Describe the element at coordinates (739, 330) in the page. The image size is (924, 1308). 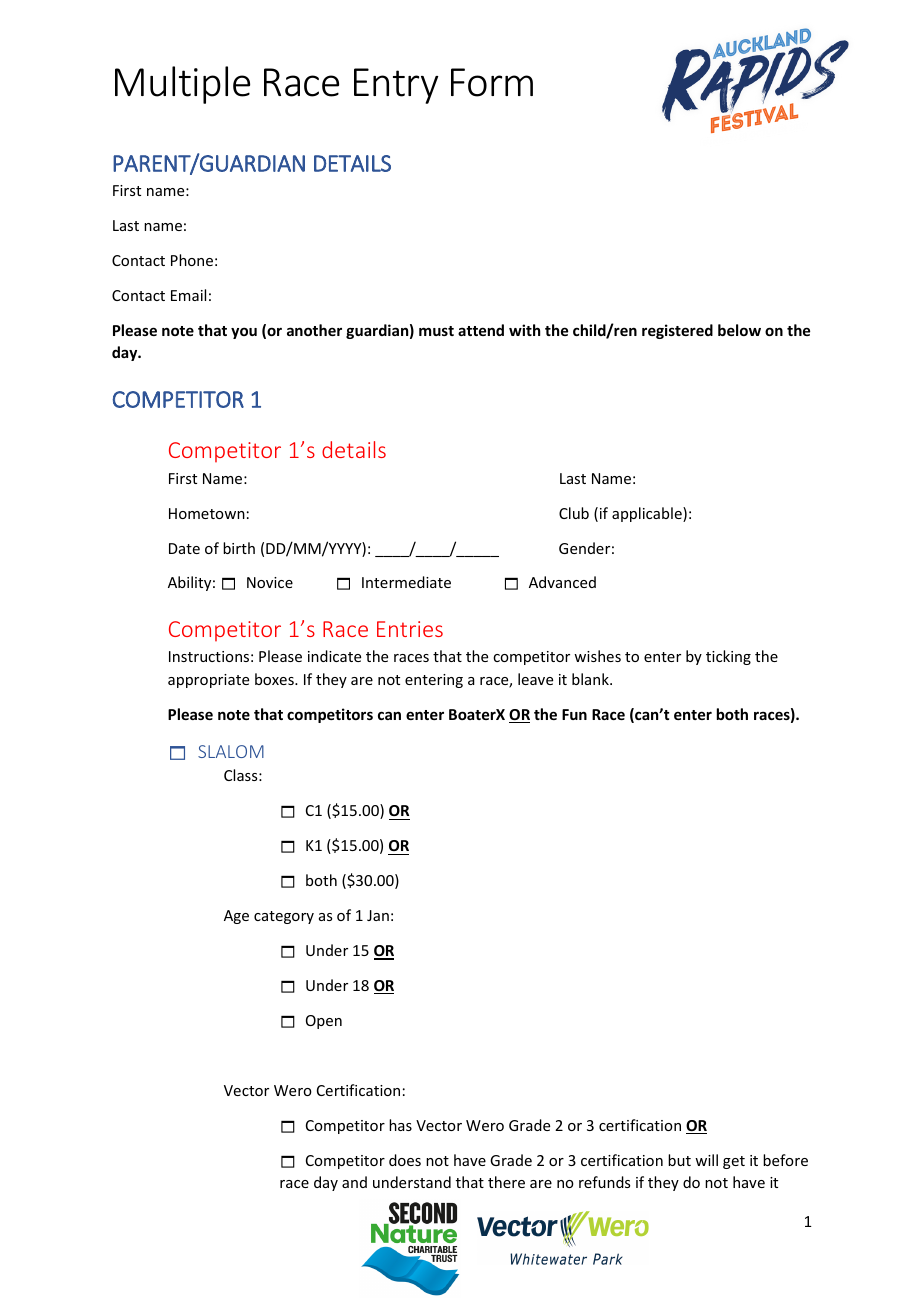
I see `below` at that location.
